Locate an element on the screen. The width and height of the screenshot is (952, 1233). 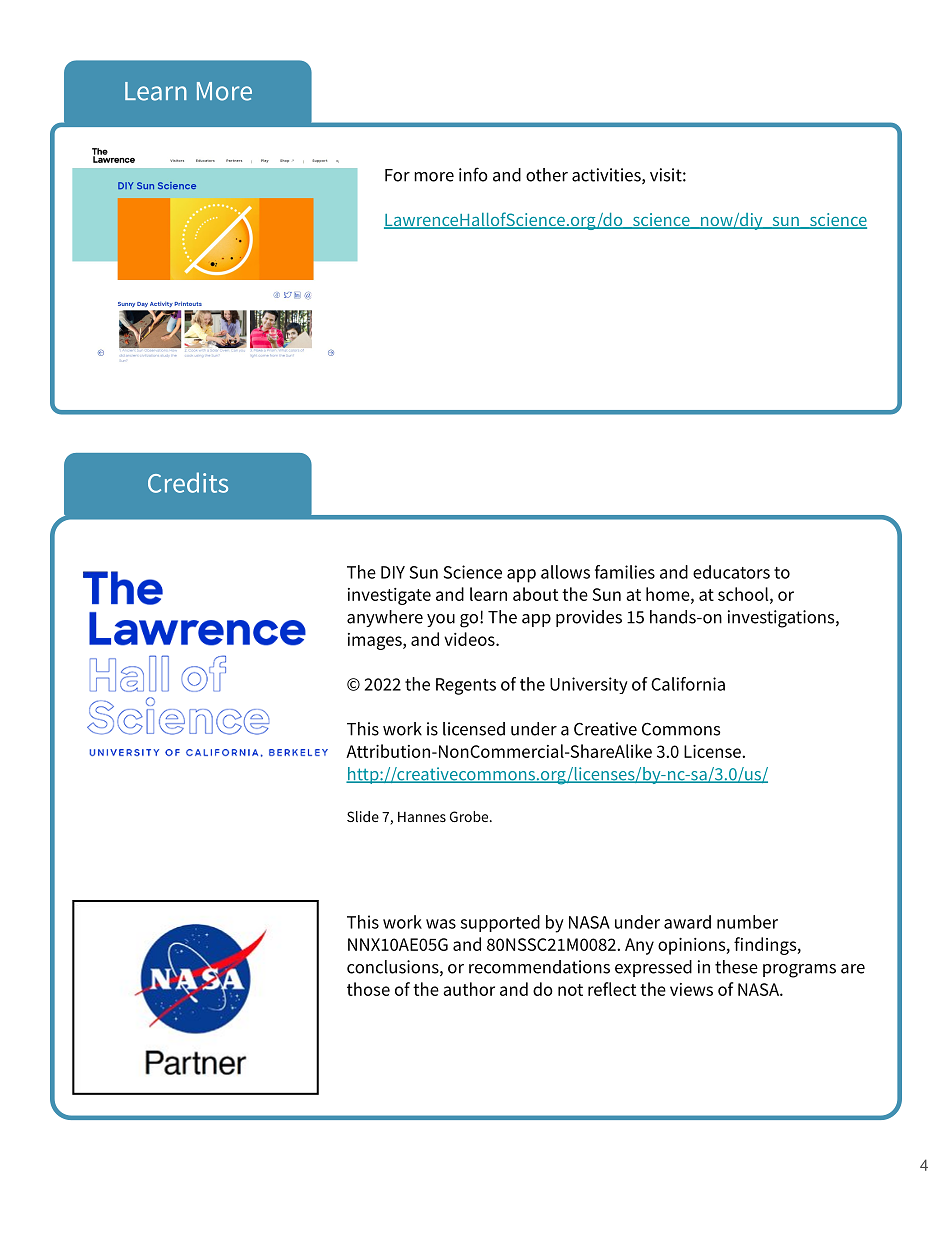
these is located at coordinates (736, 967).
